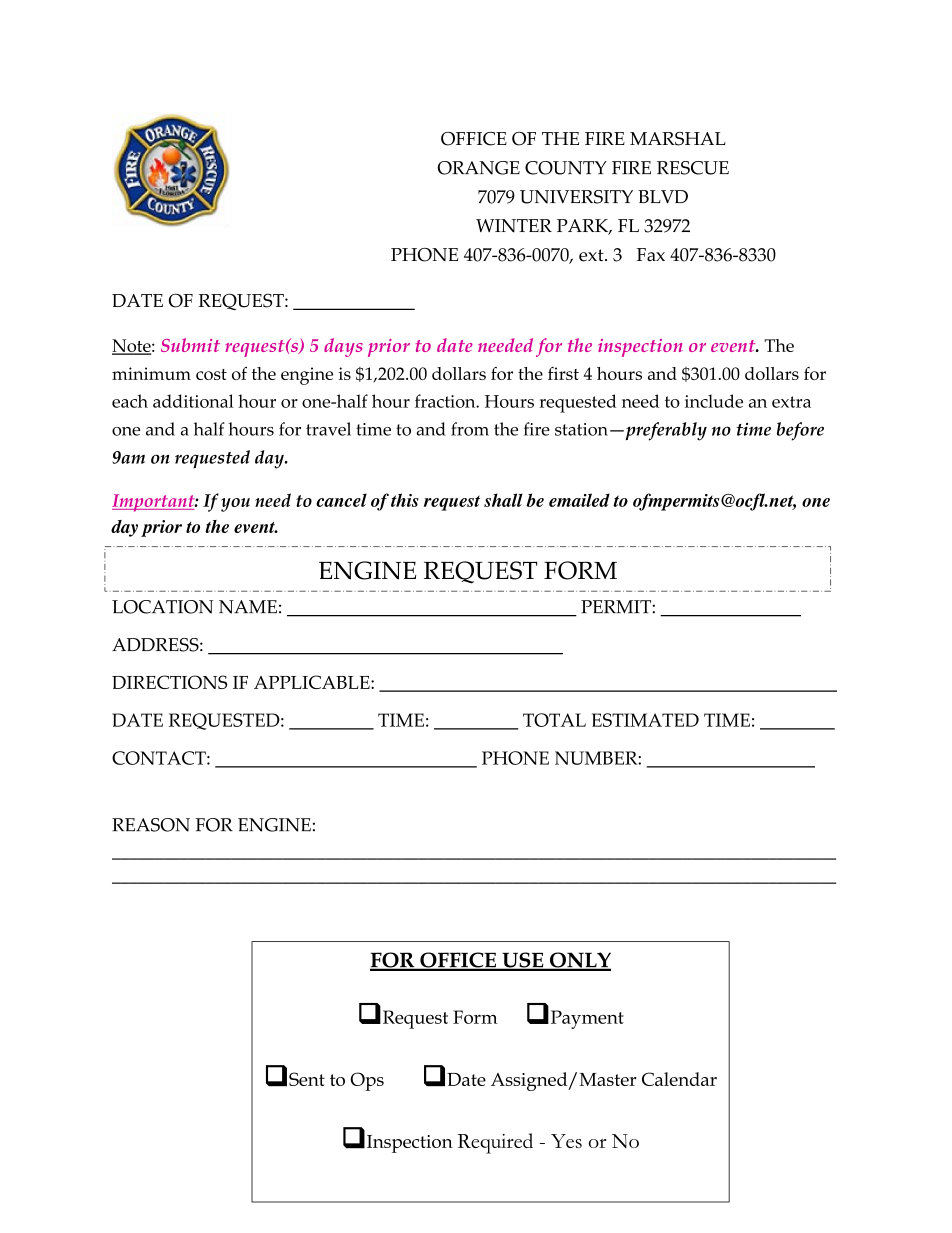 This screenshot has width=952, height=1233. Describe the element at coordinates (248, 607) in the screenshot. I see `NAME` at that location.
